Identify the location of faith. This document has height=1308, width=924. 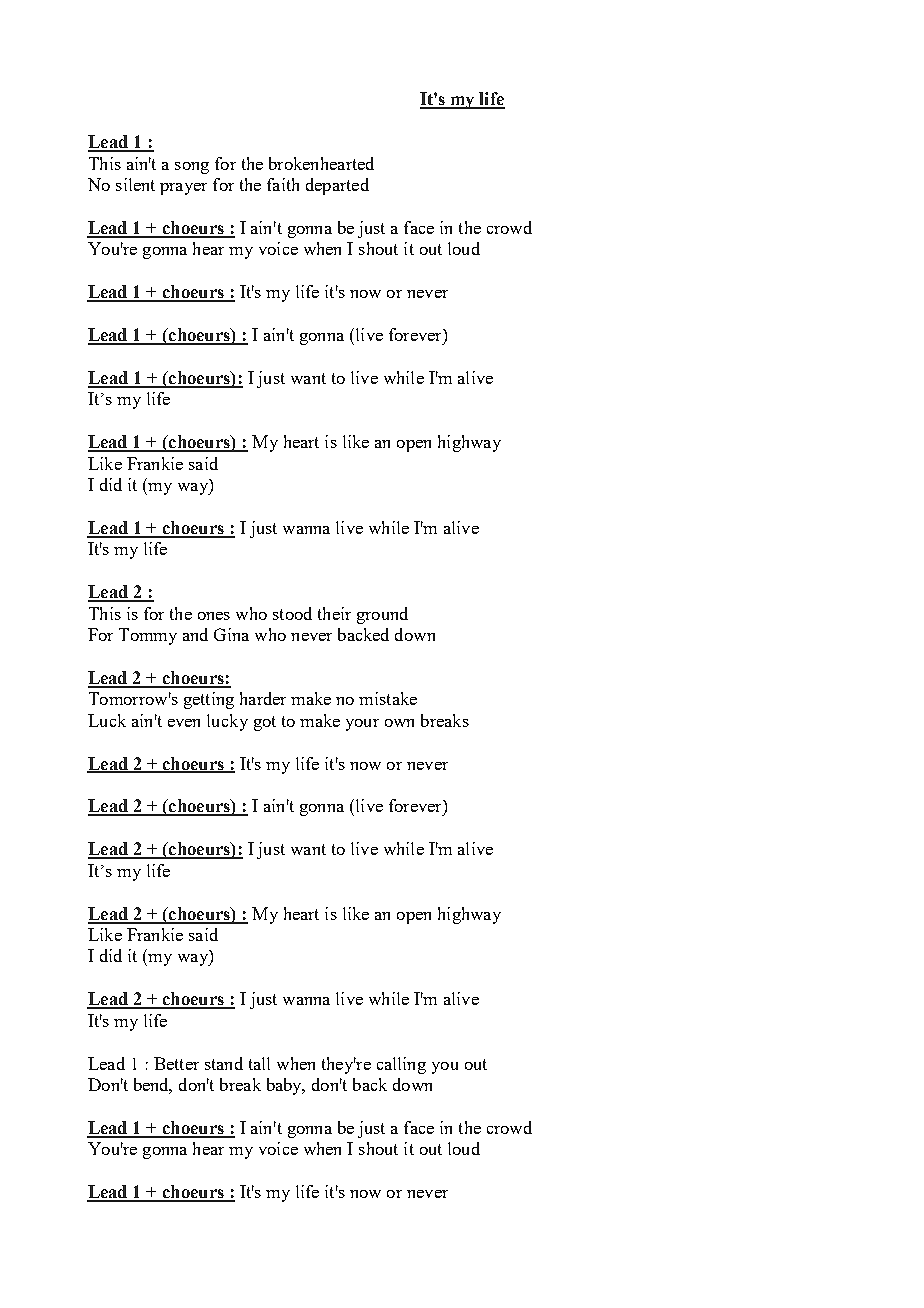
(283, 184).
